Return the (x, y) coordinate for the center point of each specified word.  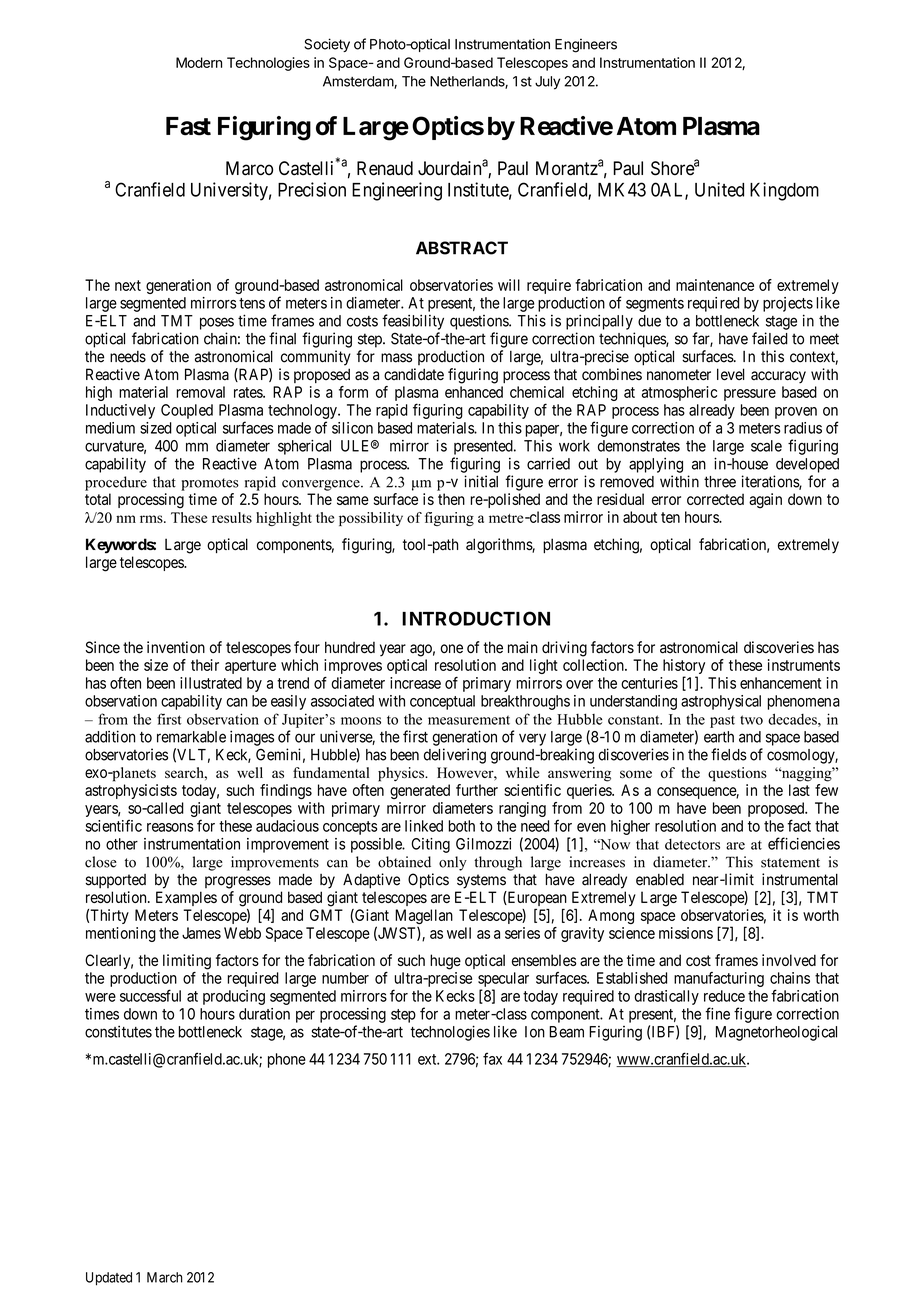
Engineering (397, 191)
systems (481, 881)
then (451, 499)
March (165, 1277)
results (232, 517)
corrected (715, 499)
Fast (188, 126)
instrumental (800, 879)
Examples (186, 898)
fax (492, 1058)
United (719, 189)
